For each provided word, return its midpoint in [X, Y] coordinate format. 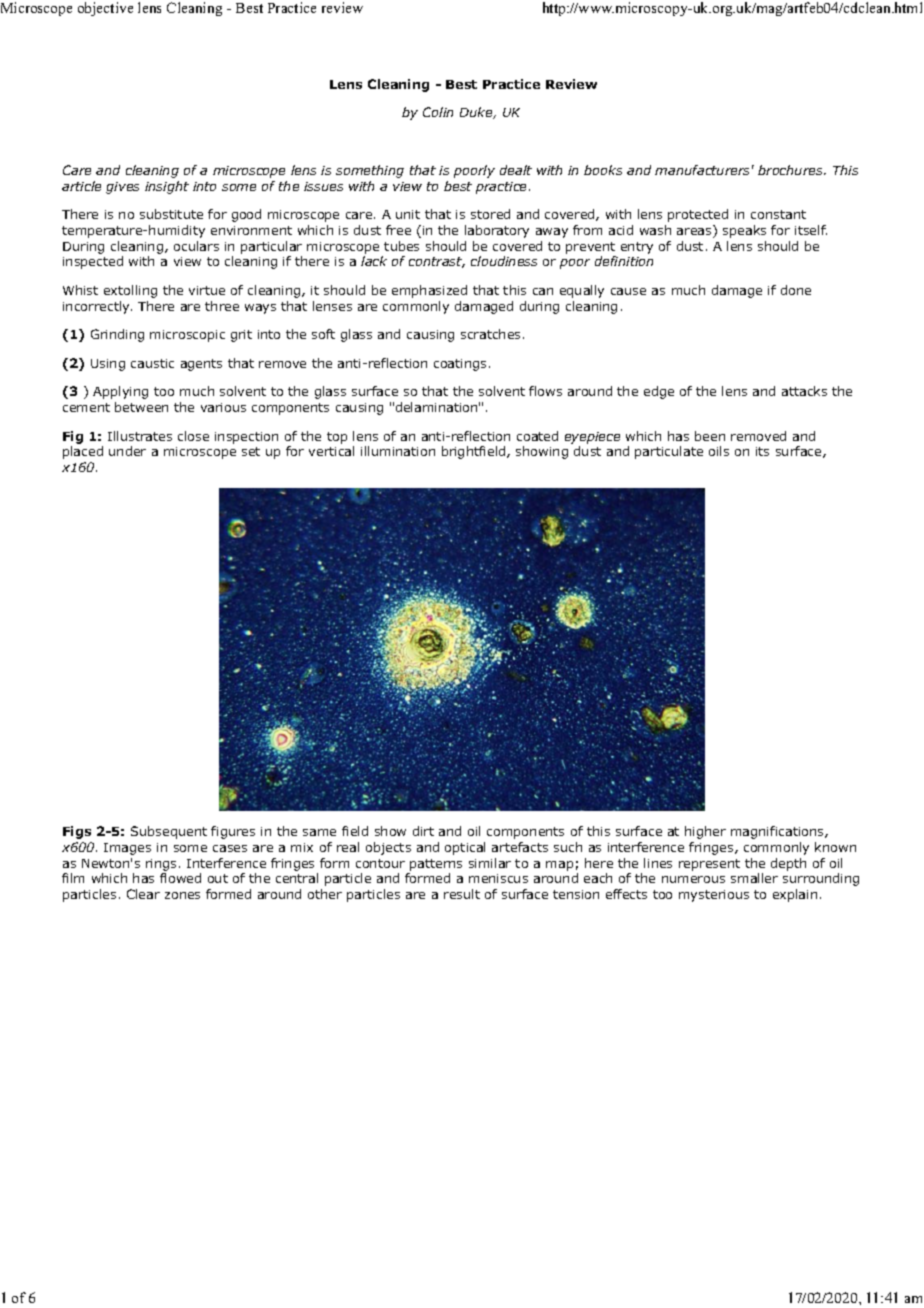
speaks [744, 231]
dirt [423, 831]
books [603, 170]
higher [705, 832]
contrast [437, 262]
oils [719, 451]
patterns [436, 865]
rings [161, 865]
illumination [398, 451]
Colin [438, 112]
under [127, 451]
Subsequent [169, 832]
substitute [171, 214]
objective [105, 9]
